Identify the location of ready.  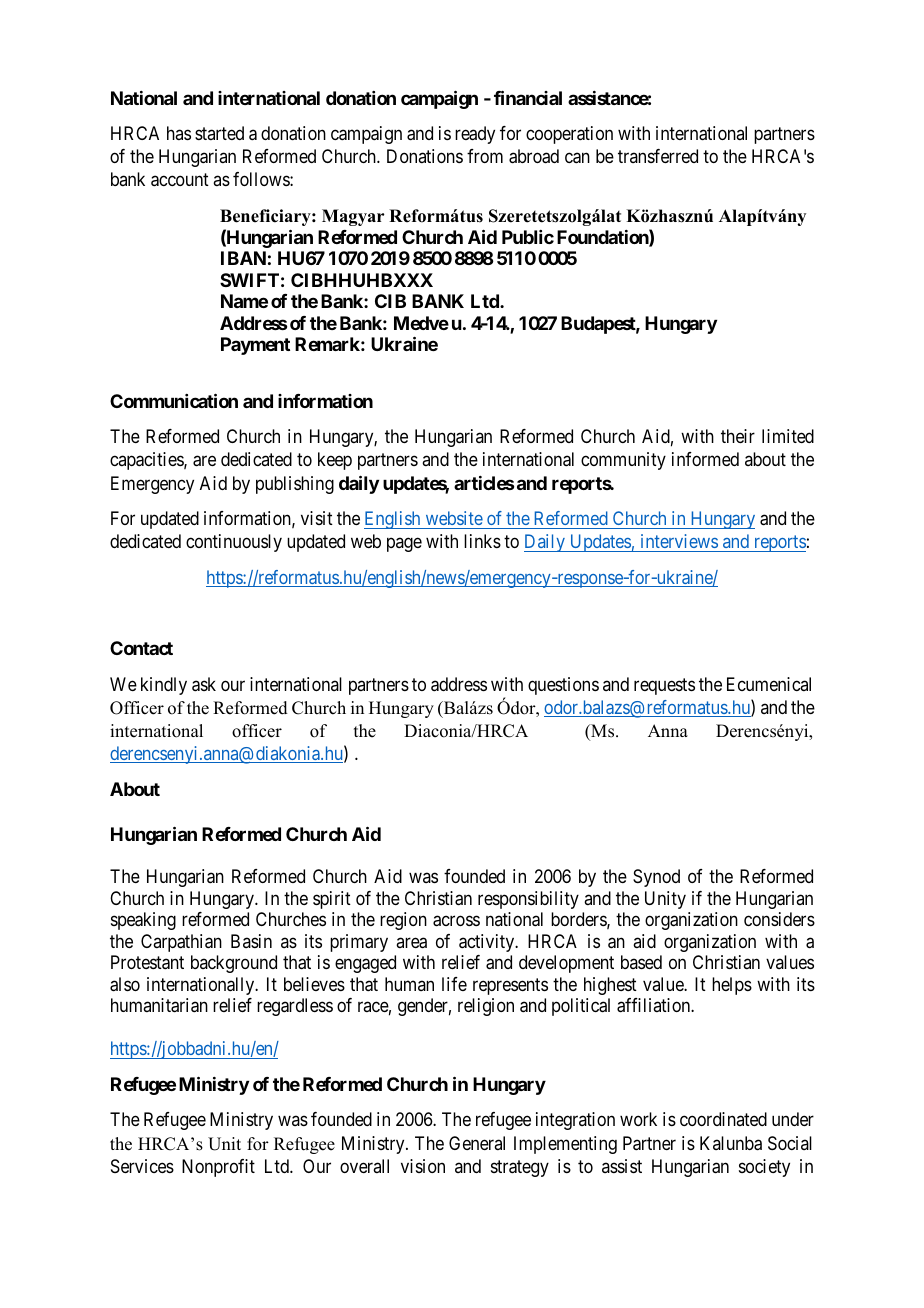
(475, 135).
